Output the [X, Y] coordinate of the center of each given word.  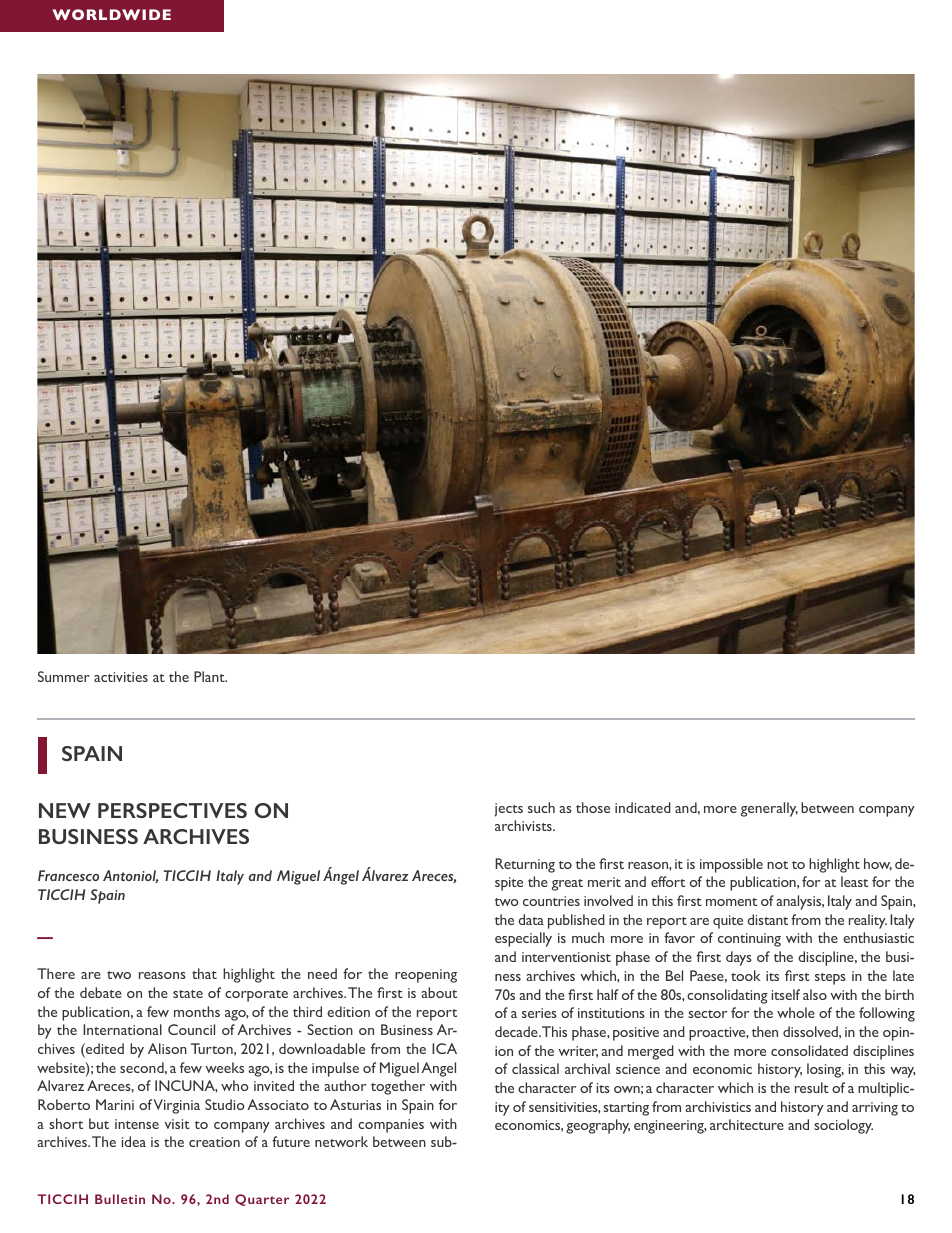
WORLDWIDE [111, 14]
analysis [800, 902]
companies [391, 1126]
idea [134, 1141]
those [593, 807]
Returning [525, 865]
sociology [843, 1126]
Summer [64, 676]
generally [769, 809]
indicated [643, 807]
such [541, 807]
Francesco [68, 875]
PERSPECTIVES [172, 810]
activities [121, 677]
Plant [210, 676]
